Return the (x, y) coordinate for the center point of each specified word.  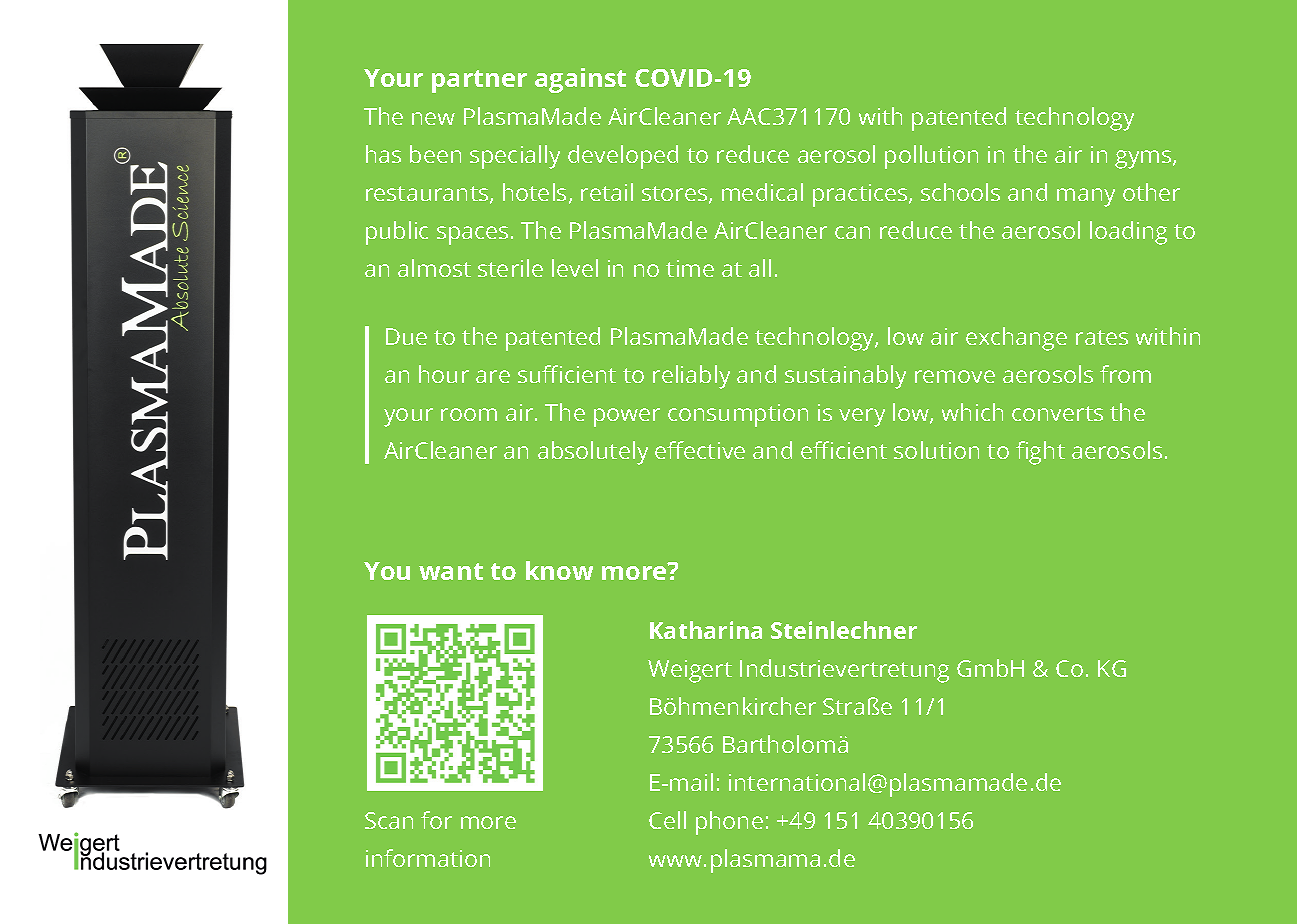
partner (479, 81)
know (559, 570)
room (469, 414)
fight (1040, 453)
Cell (667, 820)
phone (729, 823)
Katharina (706, 630)
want (451, 571)
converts (1057, 413)
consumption (738, 415)
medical (762, 192)
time (690, 268)
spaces (472, 235)
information (428, 858)
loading (1128, 233)
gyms (1144, 159)
